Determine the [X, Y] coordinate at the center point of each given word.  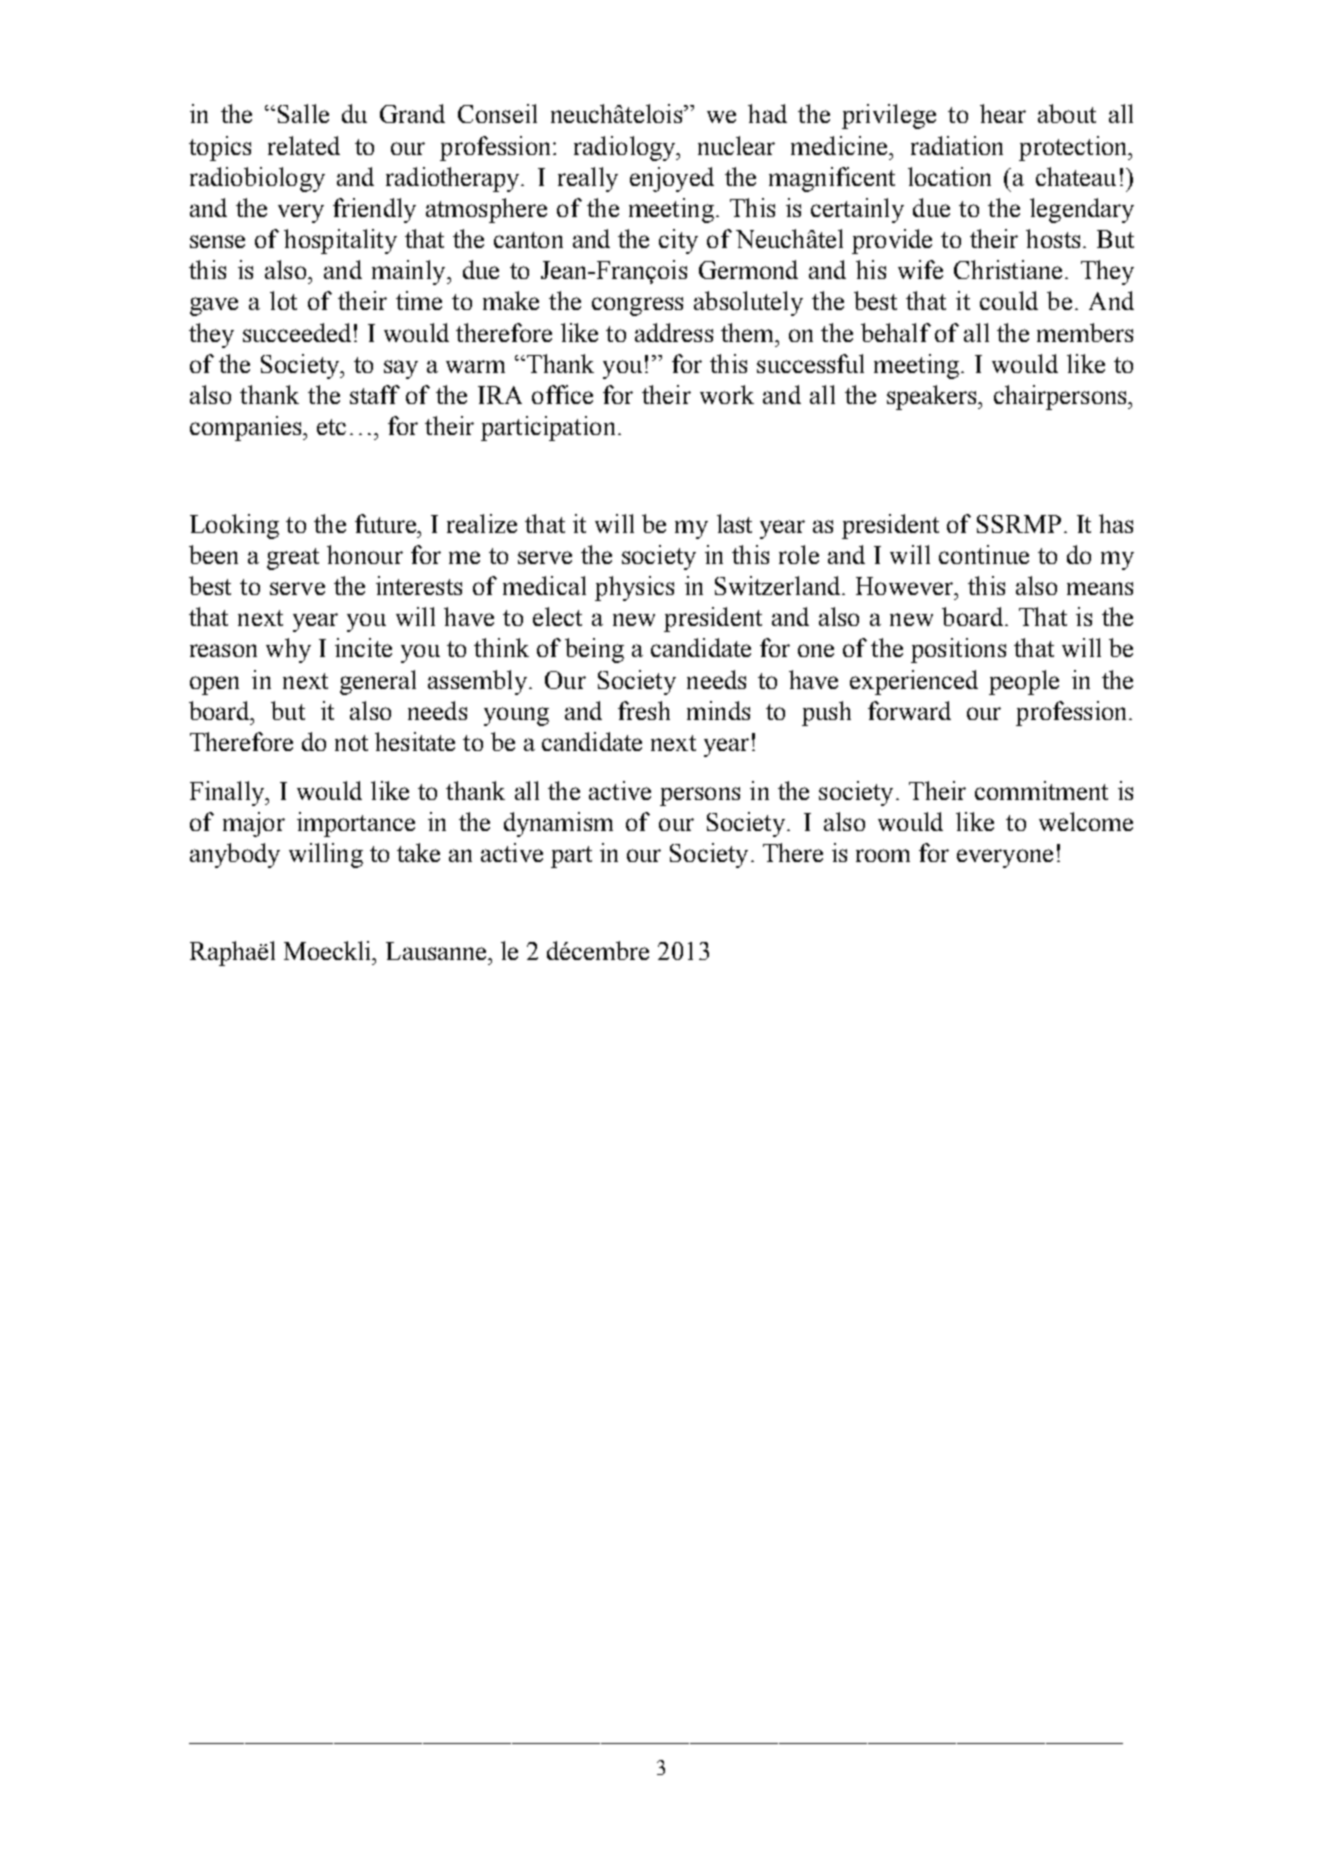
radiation [957, 145]
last [734, 523]
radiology [626, 148]
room [883, 855]
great [293, 559]
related [304, 145]
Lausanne [437, 951]
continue [984, 554]
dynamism [558, 824]
